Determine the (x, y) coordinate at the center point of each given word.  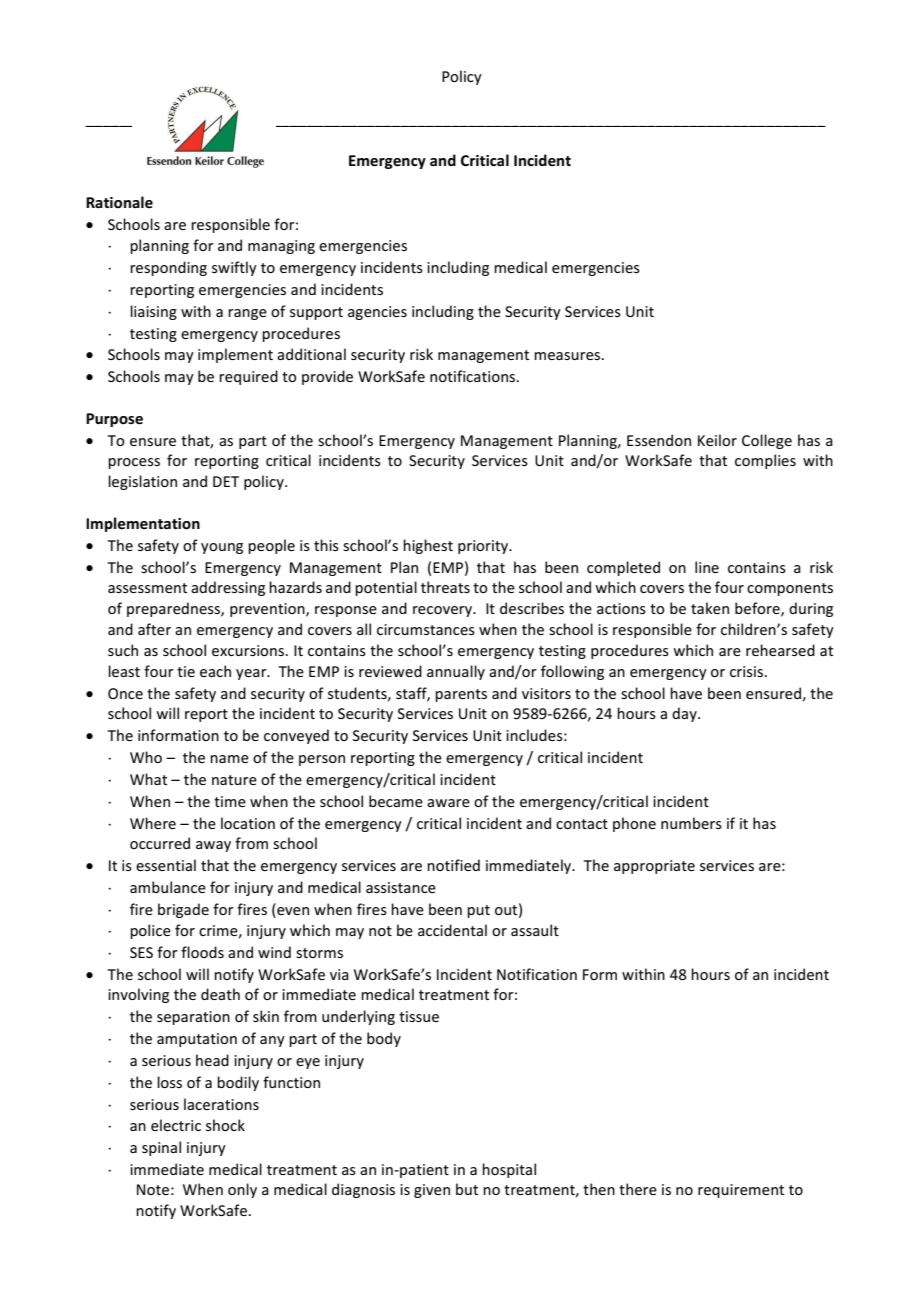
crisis (746, 671)
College (767, 441)
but (467, 1189)
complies (765, 461)
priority (484, 547)
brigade (183, 910)
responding (168, 268)
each (215, 671)
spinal (161, 1148)
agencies (377, 313)
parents (461, 695)
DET (226, 481)
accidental (452, 930)
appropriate (654, 867)
